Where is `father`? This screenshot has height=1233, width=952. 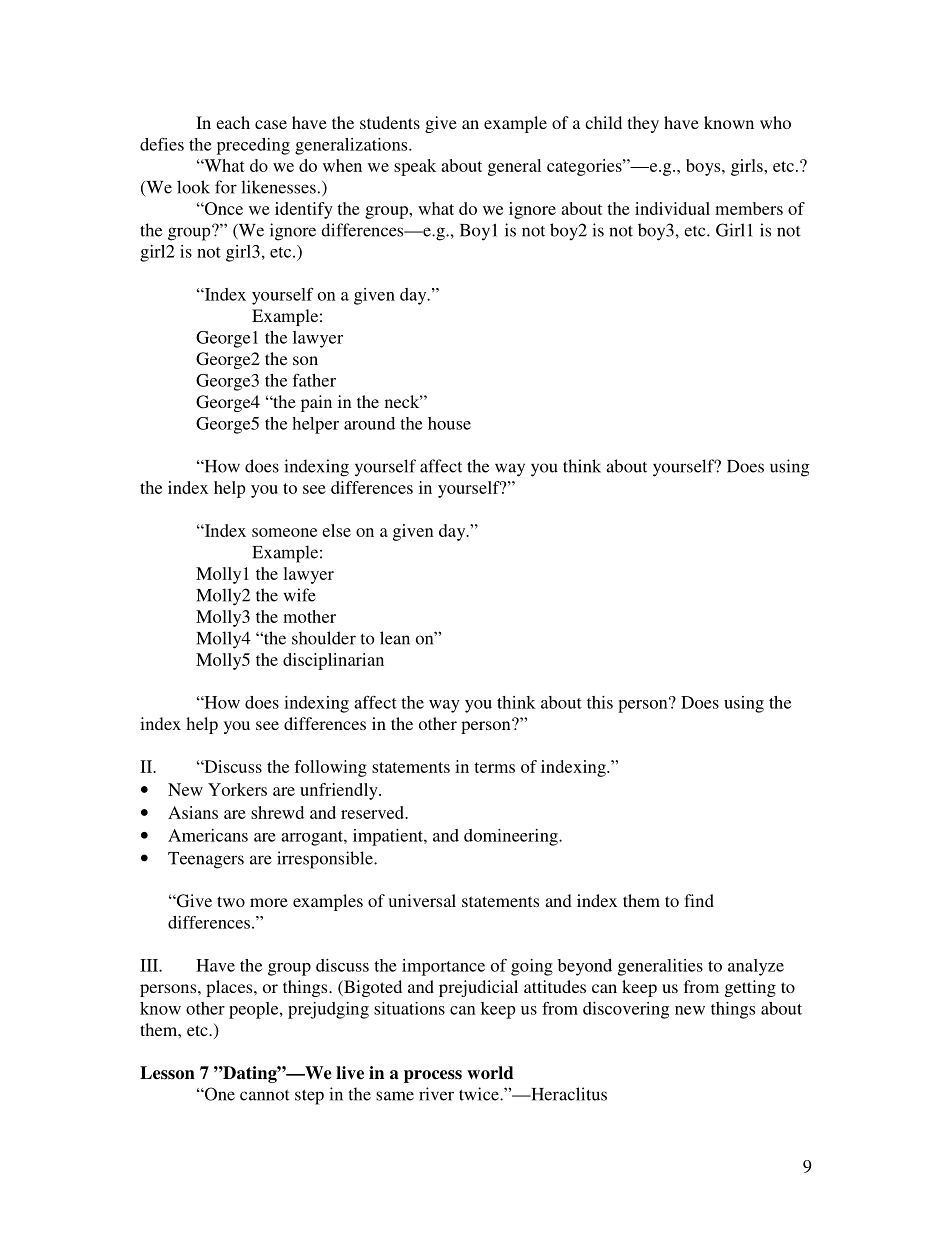
father is located at coordinates (314, 380).
